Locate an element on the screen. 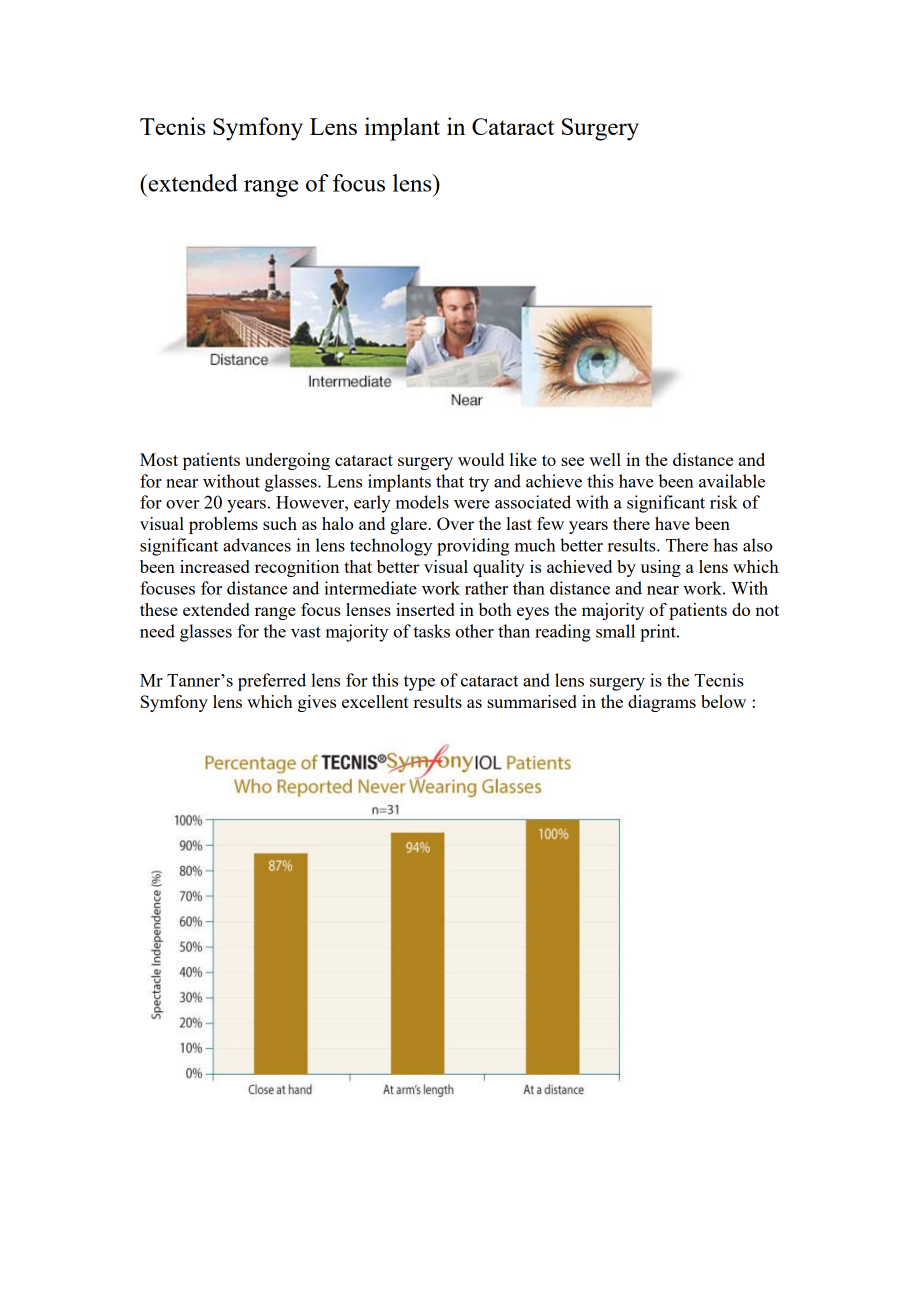  available is located at coordinates (732, 481).
